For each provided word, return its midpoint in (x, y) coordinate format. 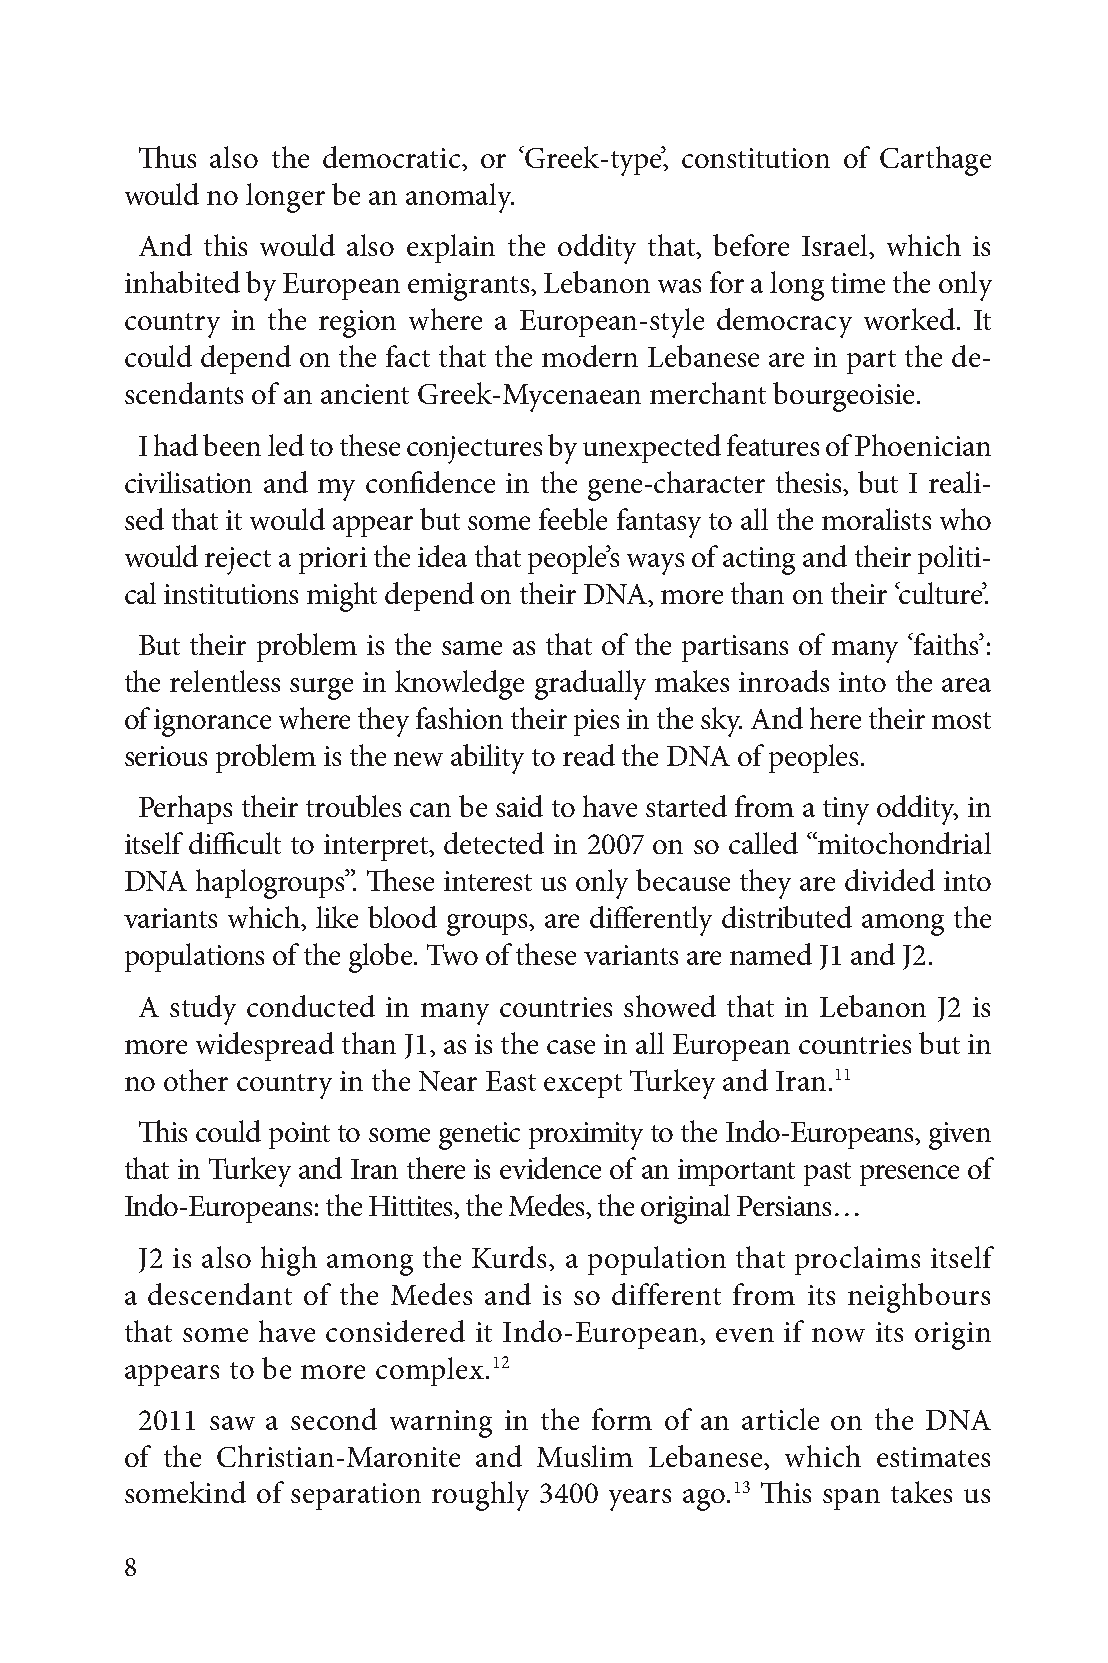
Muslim (585, 1456)
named (771, 954)
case (571, 1047)
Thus (167, 157)
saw (232, 1423)
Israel (836, 245)
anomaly (460, 198)
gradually (590, 685)
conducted (311, 1006)
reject (238, 561)
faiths (946, 644)
